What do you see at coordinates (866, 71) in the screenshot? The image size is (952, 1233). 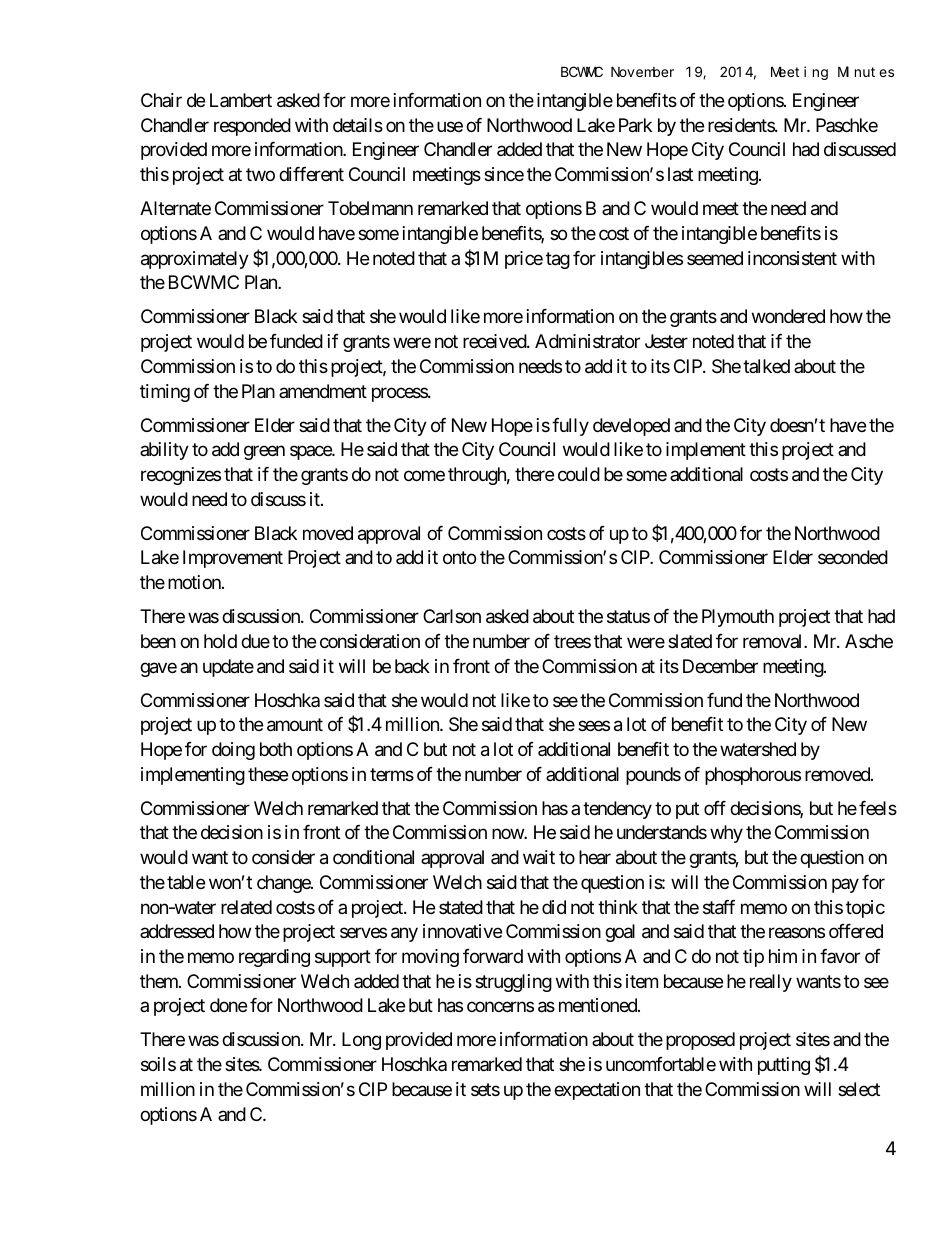 I see `Minutes` at bounding box center [866, 71].
